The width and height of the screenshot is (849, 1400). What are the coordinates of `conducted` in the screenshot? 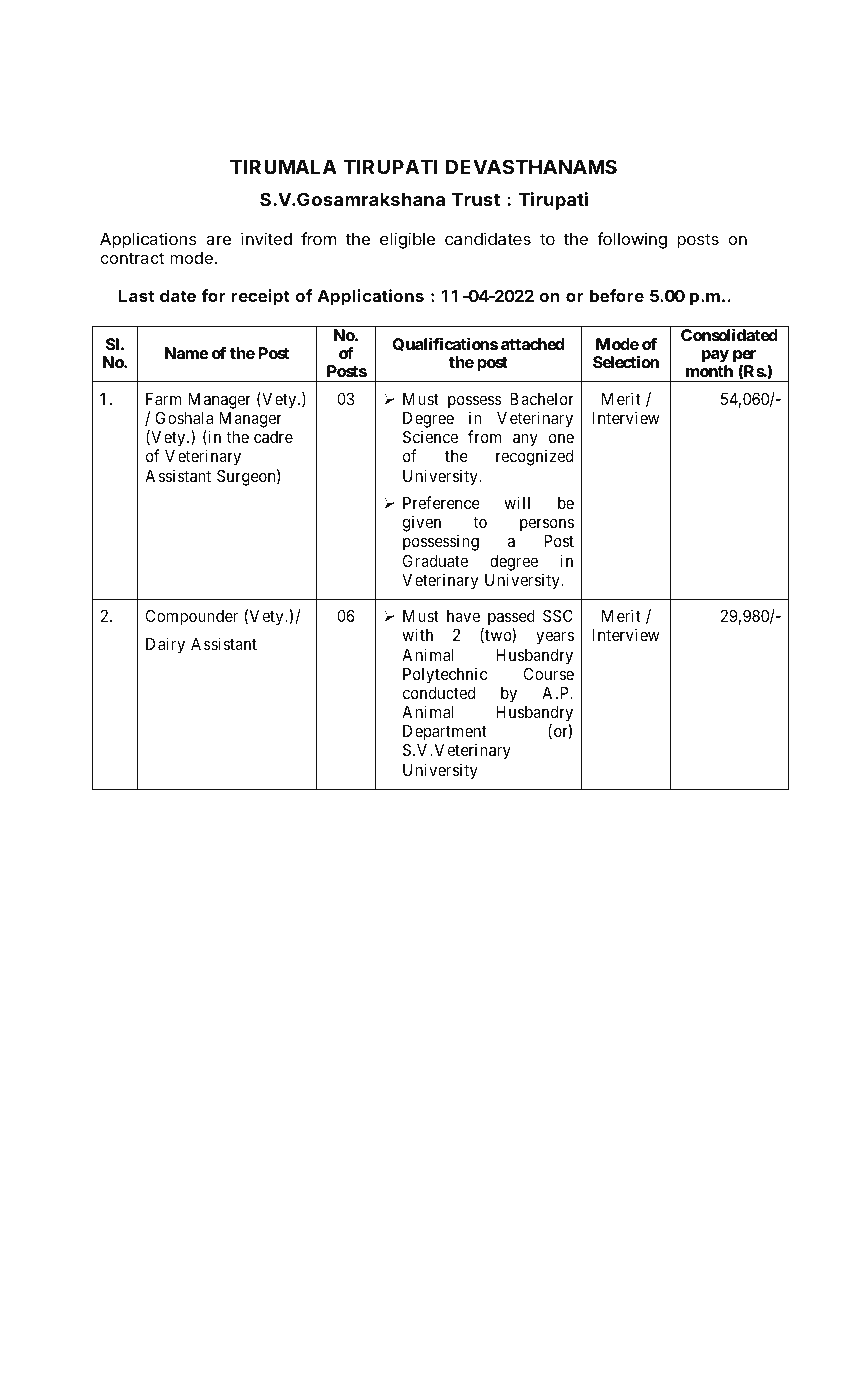 It's located at (438, 693).
